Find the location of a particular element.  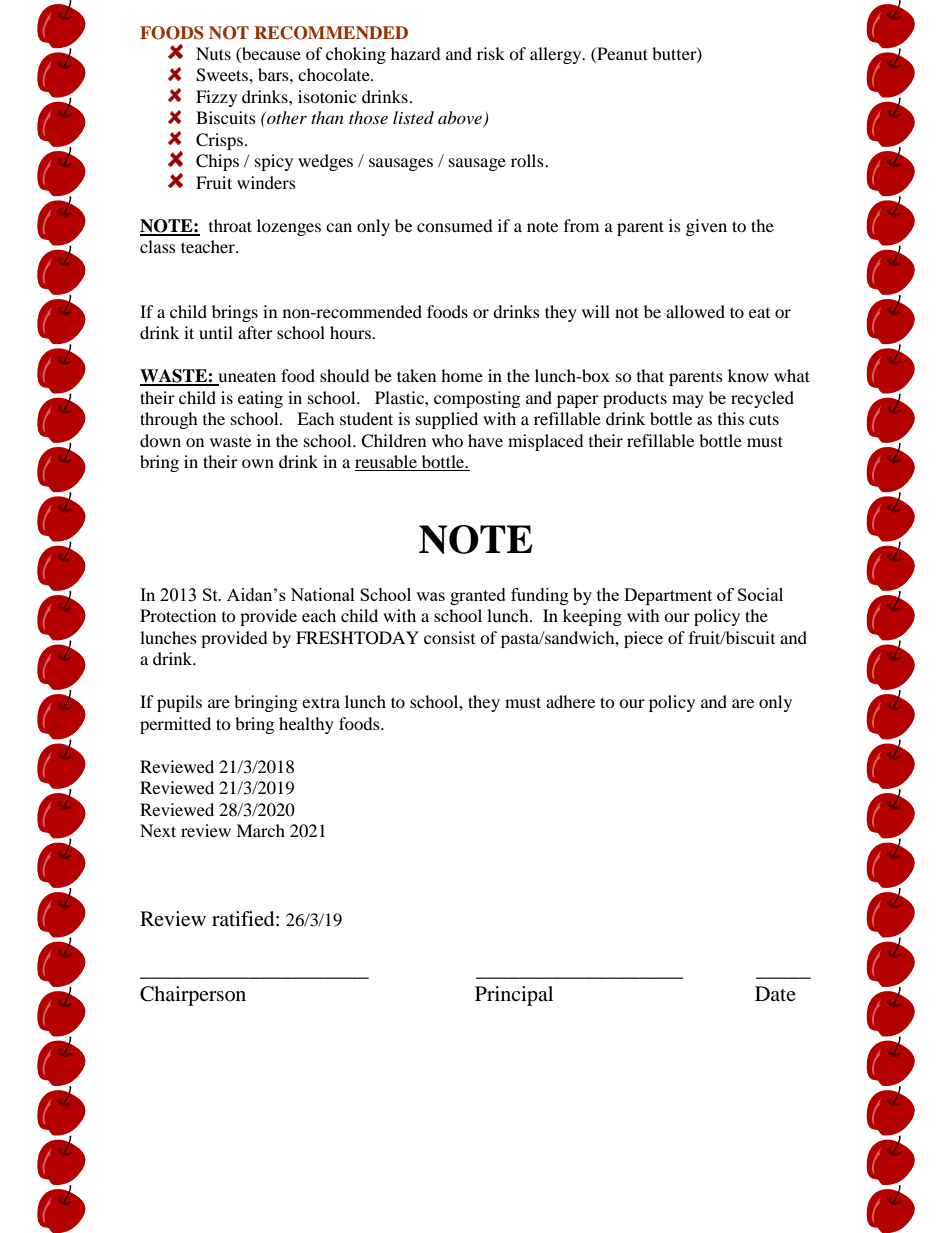

Principal is located at coordinates (514, 996).
